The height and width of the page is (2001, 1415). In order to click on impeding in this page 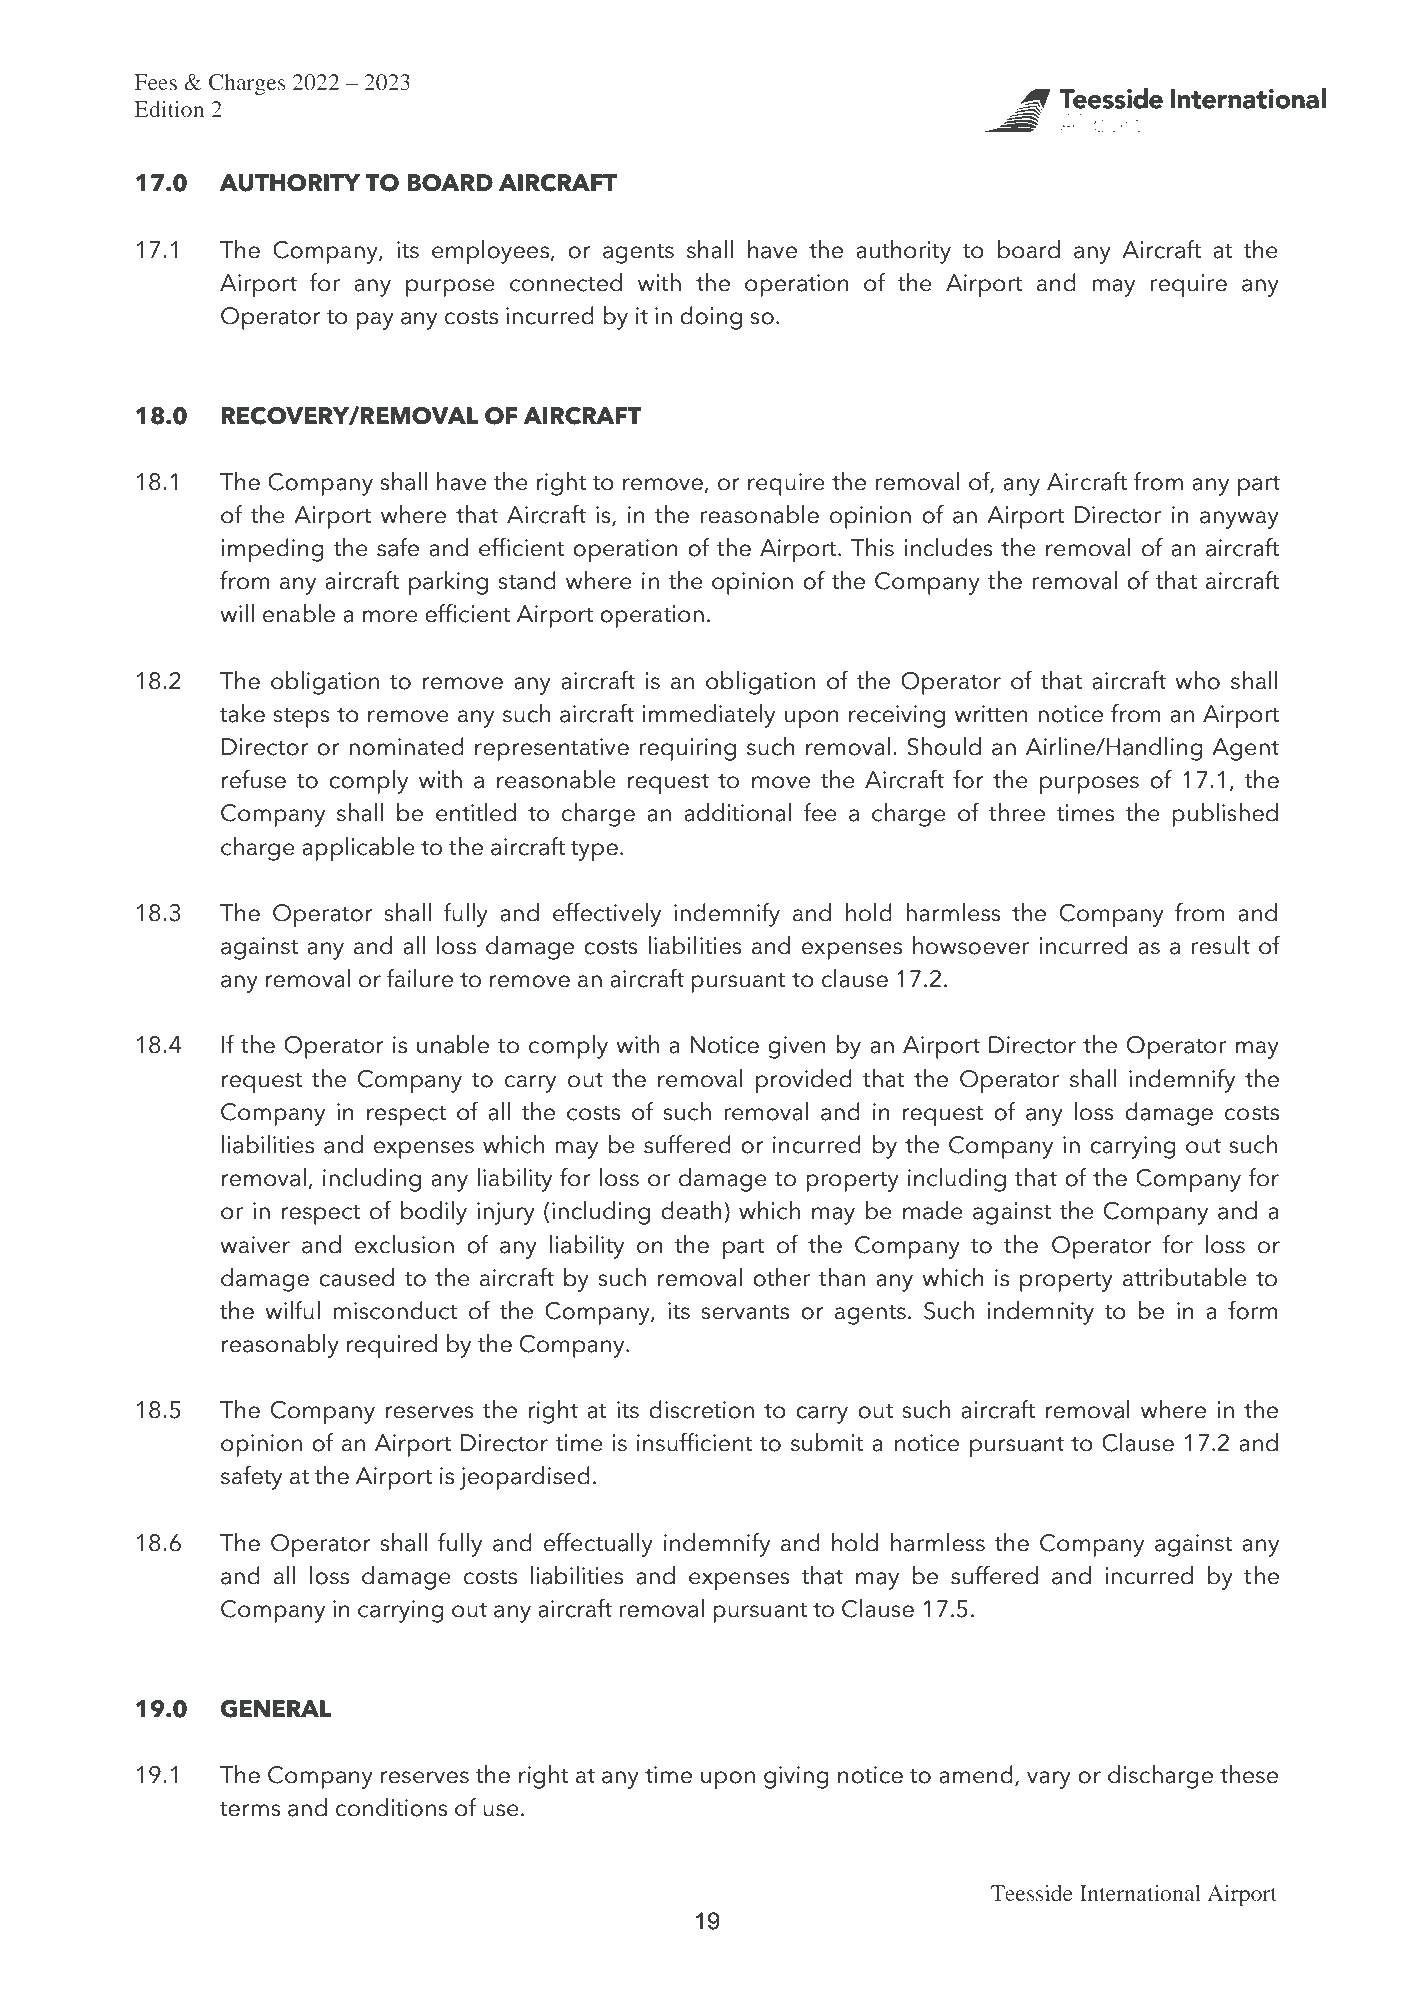, I will do `click(272, 550)`.
